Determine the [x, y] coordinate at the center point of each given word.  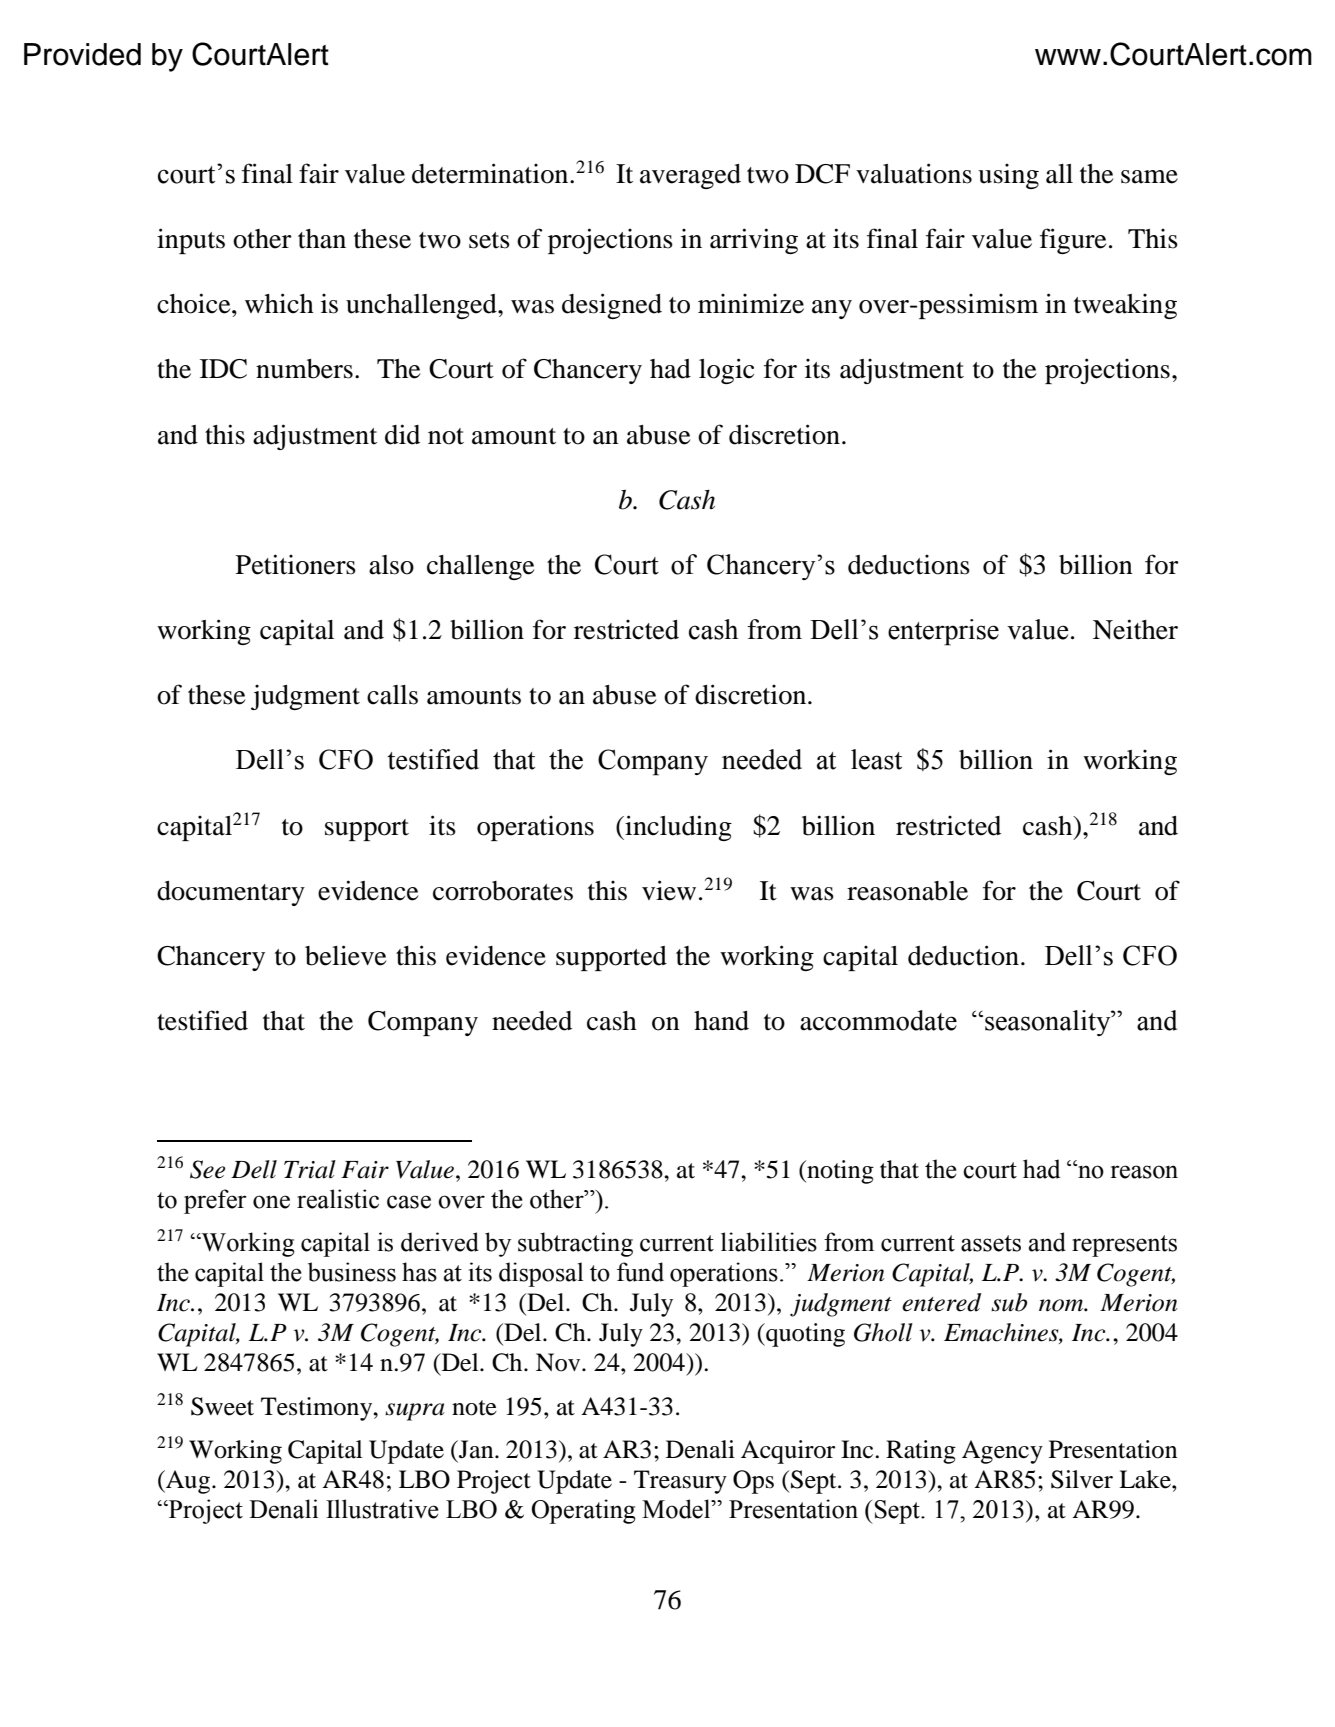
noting [839, 1172]
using [1008, 176]
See [208, 1169]
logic [726, 371]
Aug [188, 1482]
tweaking [1125, 306]
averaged [690, 176]
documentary [231, 893]
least [876, 759]
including [677, 828]
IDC [223, 369]
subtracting [575, 1244]
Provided [82, 54]
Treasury [680, 1482]
